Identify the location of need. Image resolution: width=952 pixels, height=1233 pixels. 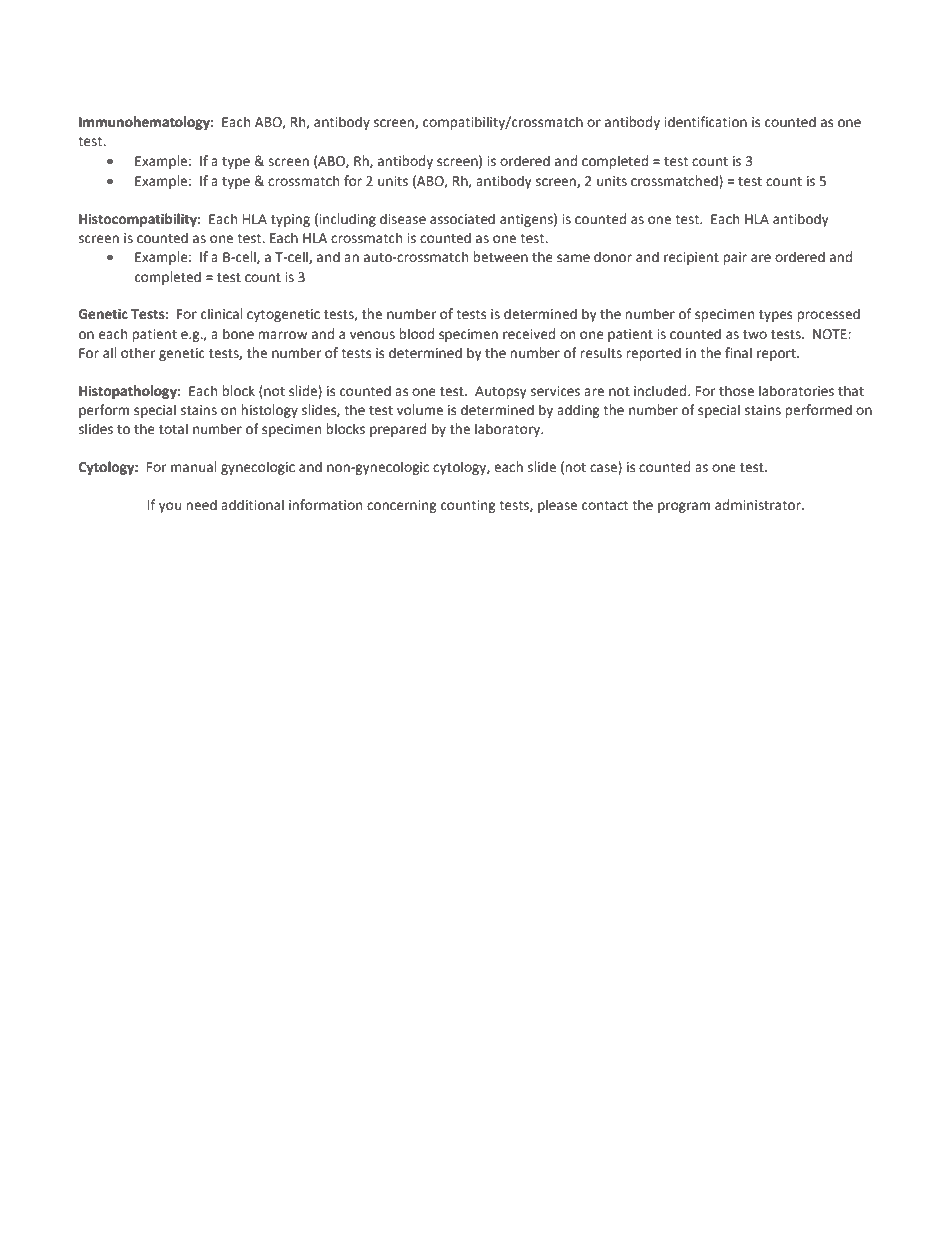
(201, 505).
